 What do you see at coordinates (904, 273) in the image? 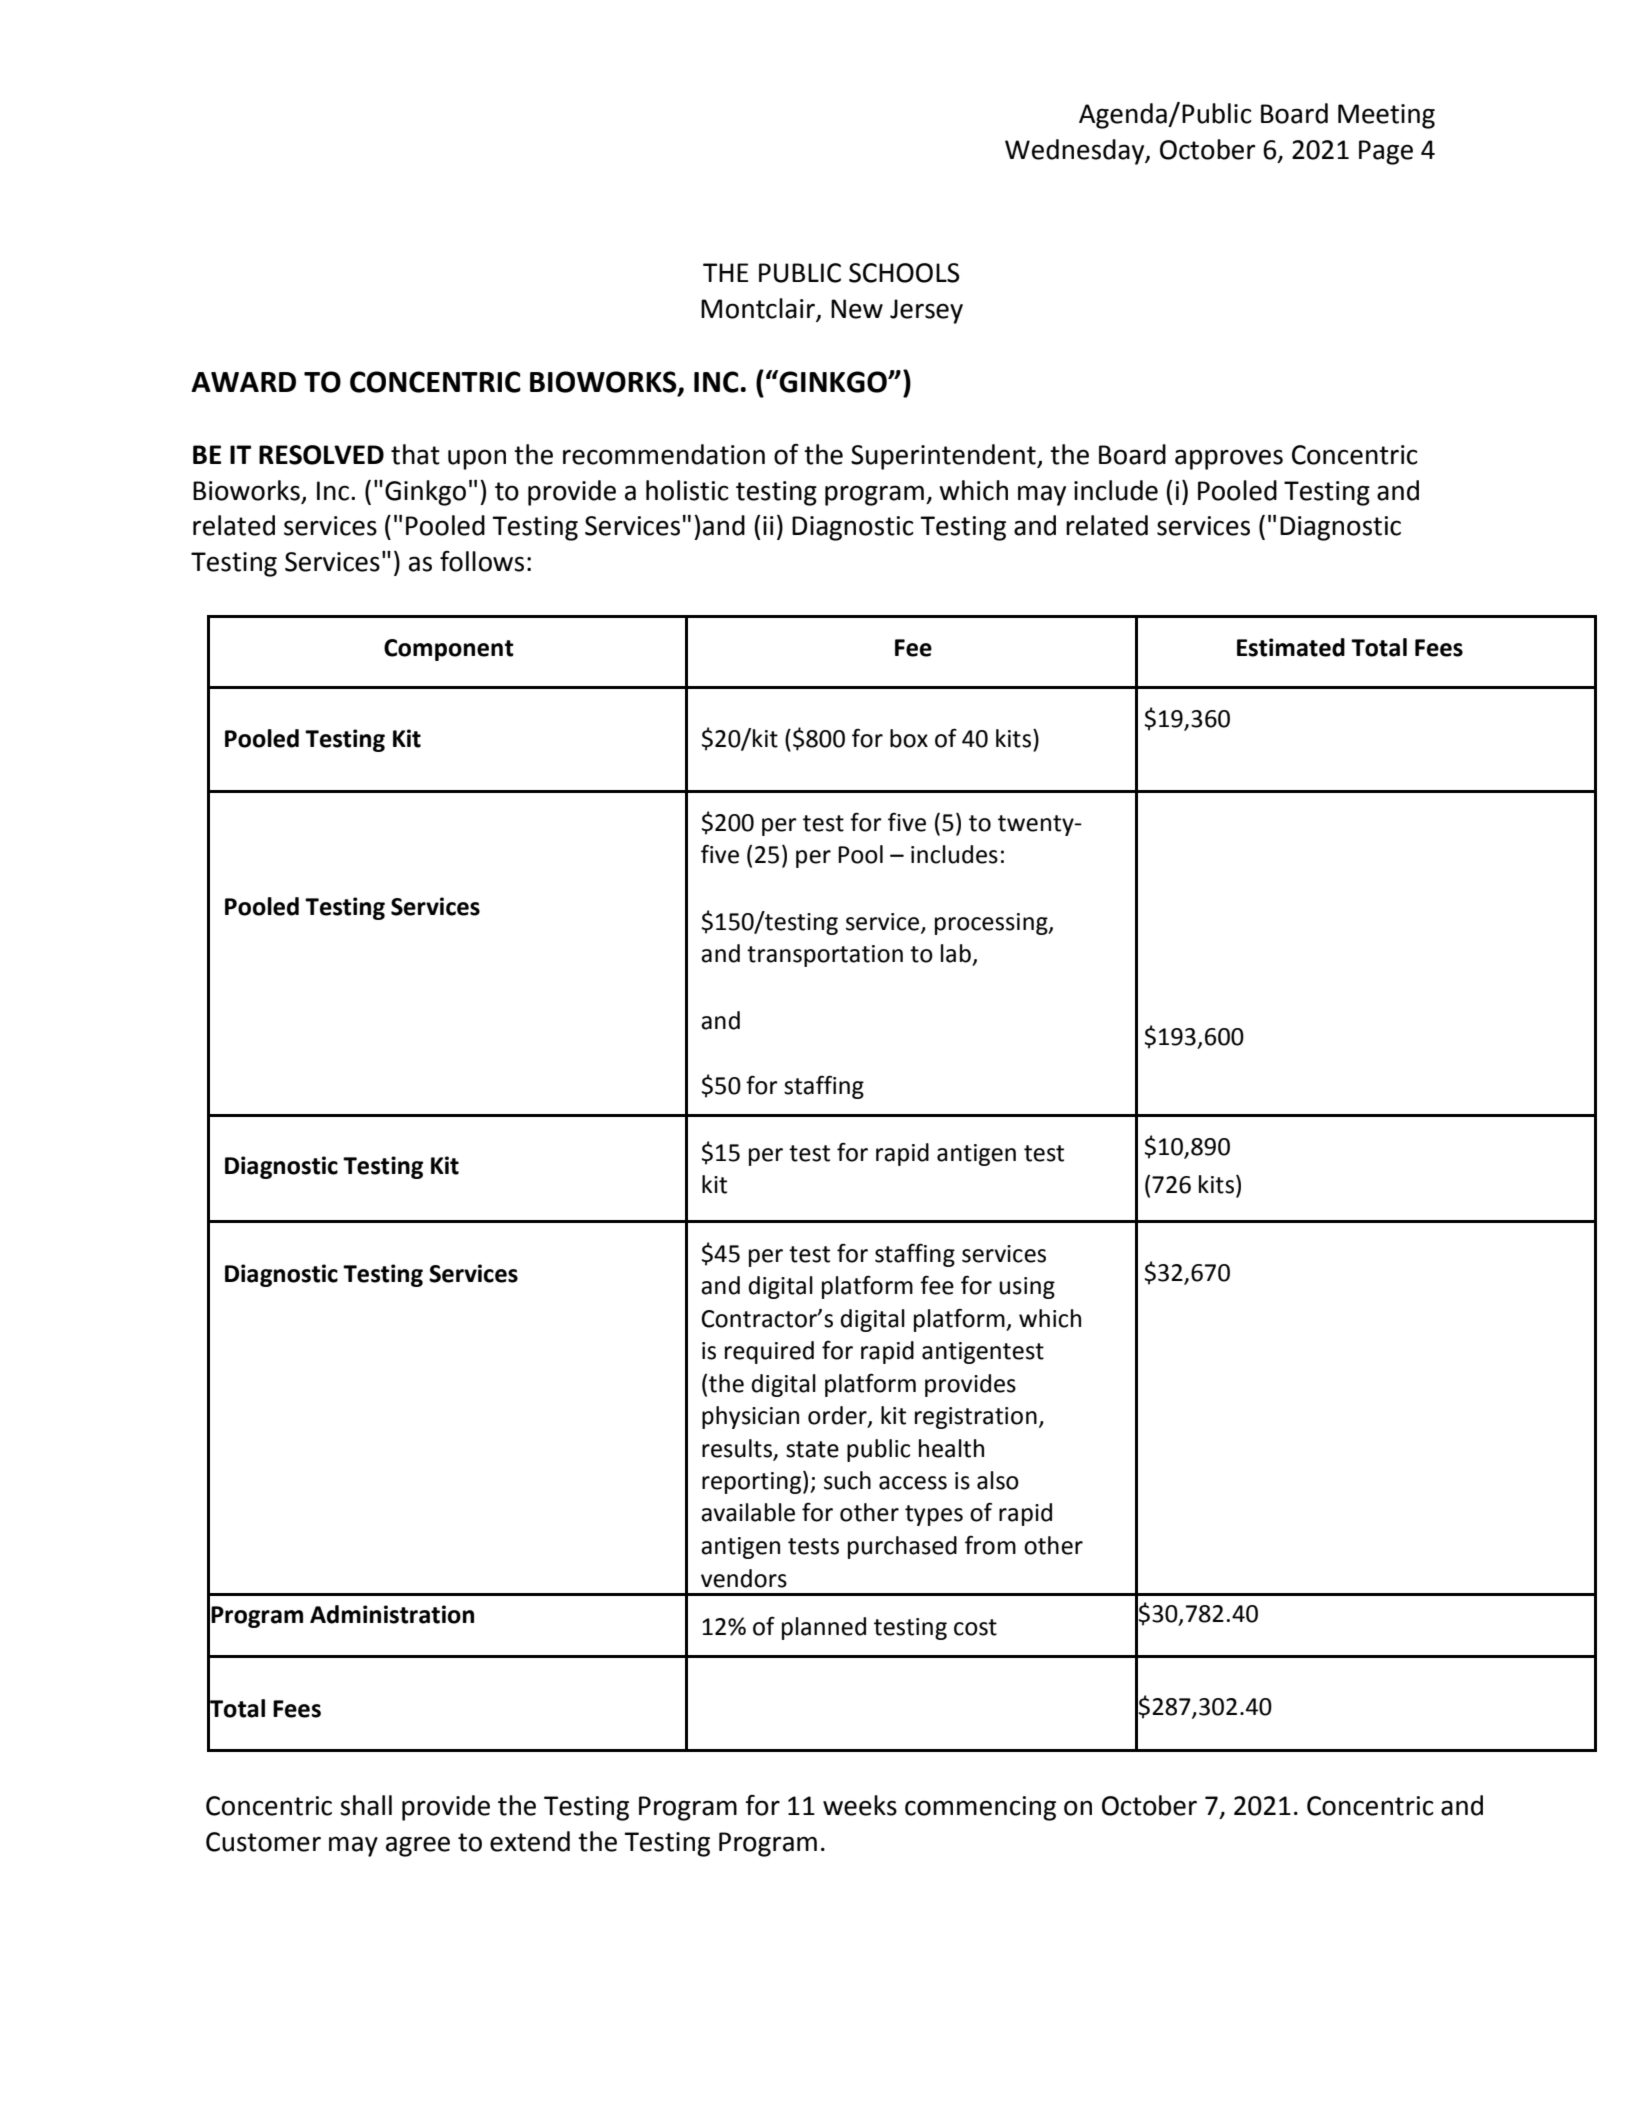
I see `SCHOOLS` at bounding box center [904, 273].
